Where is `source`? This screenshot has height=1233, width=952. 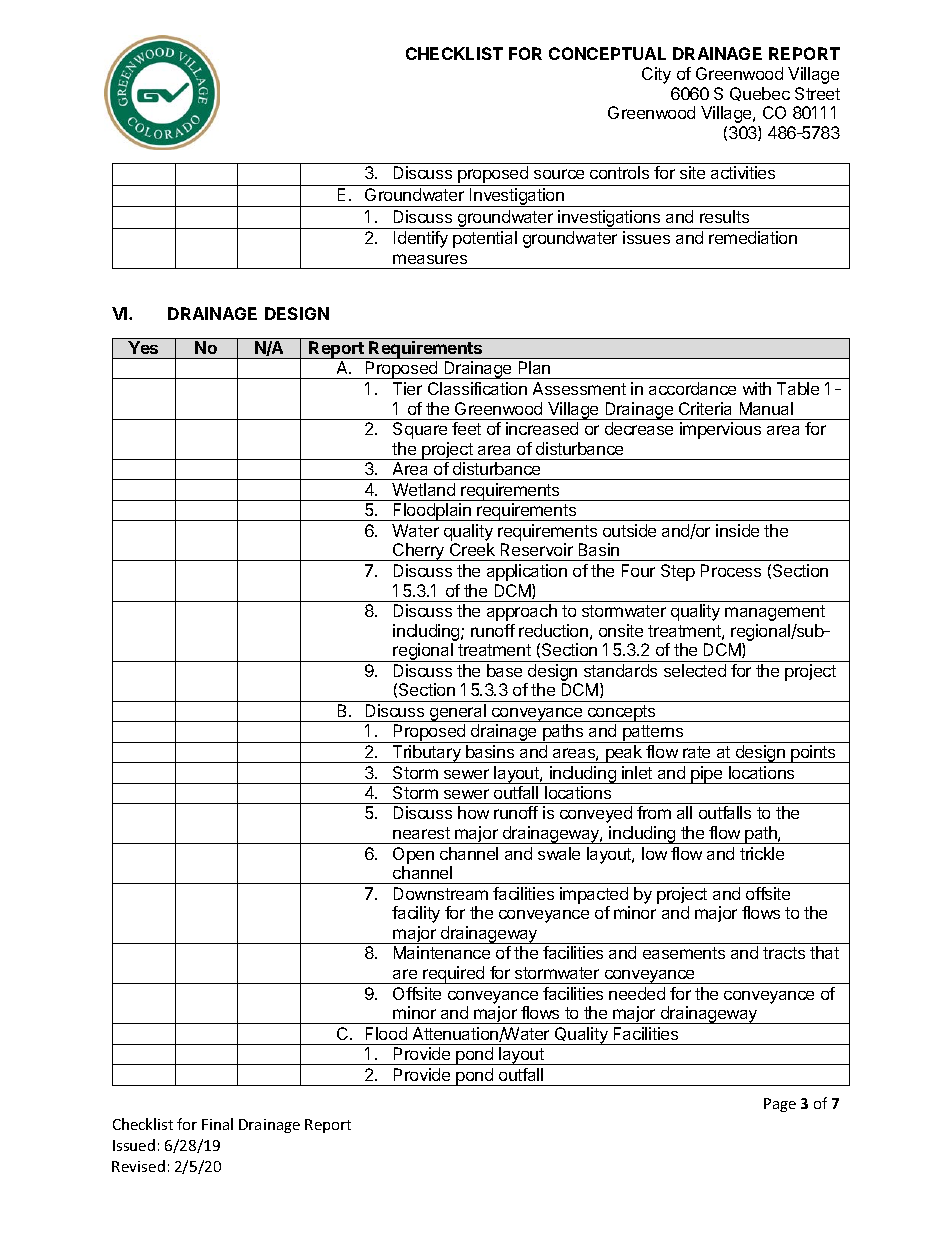
source is located at coordinates (559, 174).
